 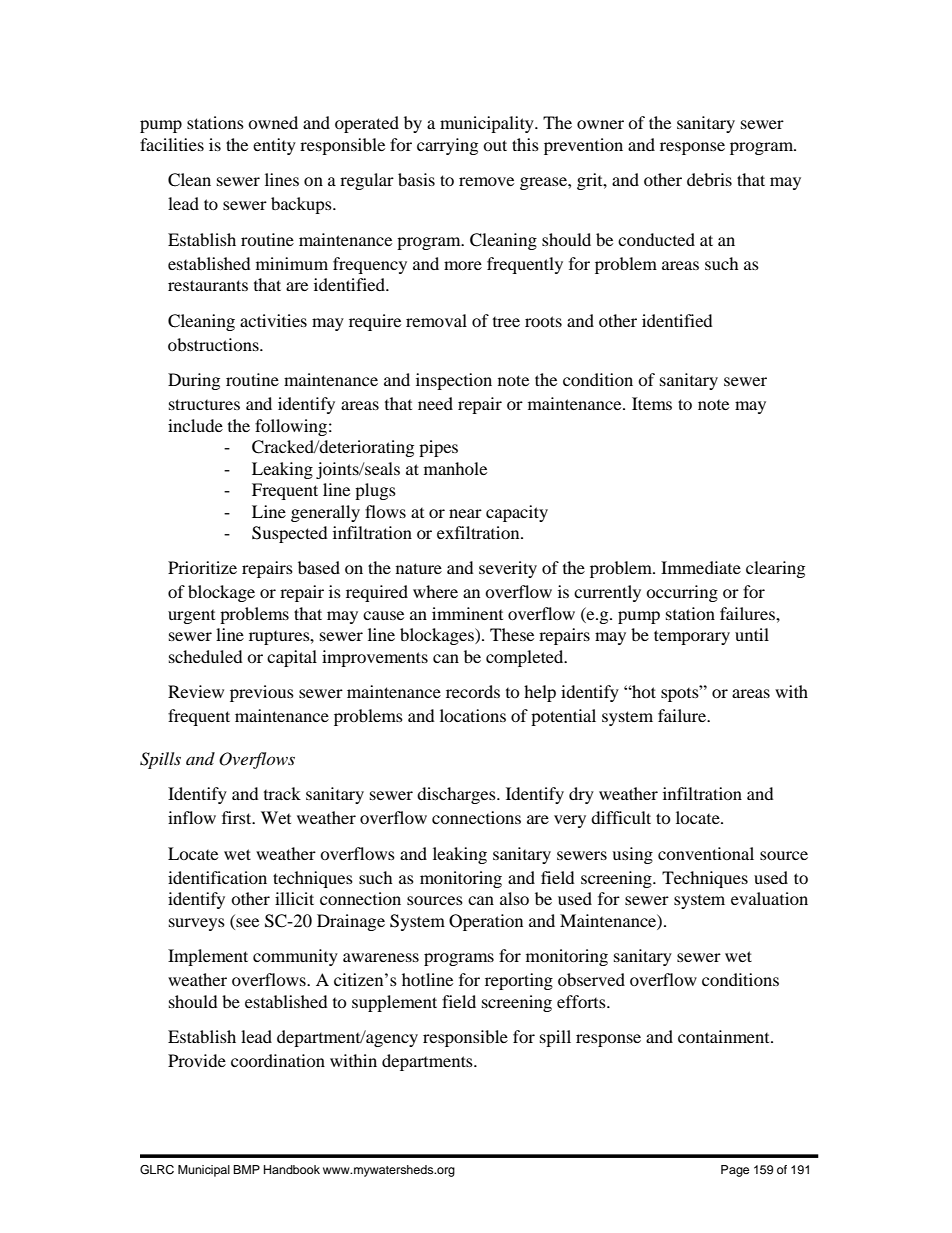 I want to click on scheduled, so click(x=206, y=656).
